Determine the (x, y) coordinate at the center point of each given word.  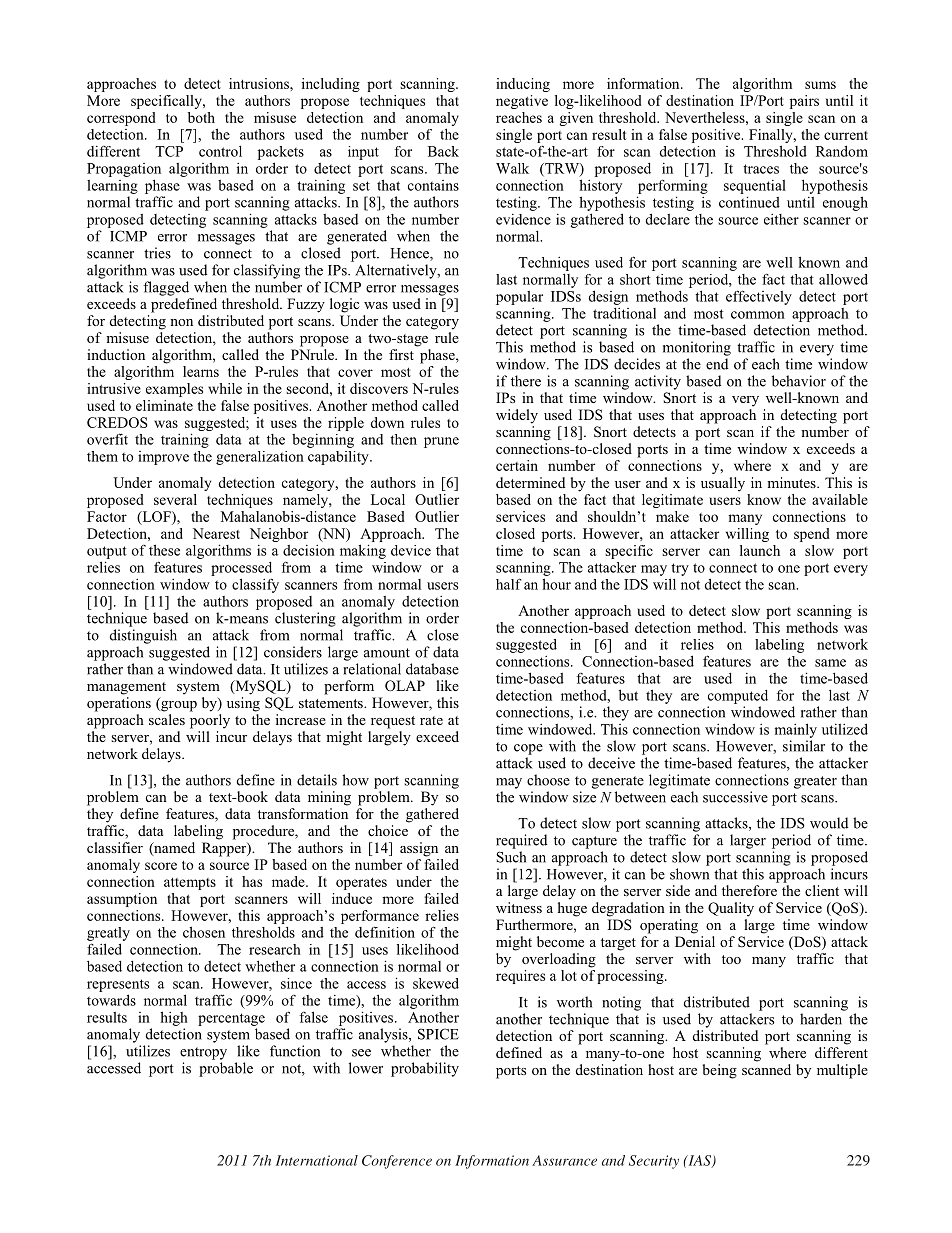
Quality (731, 909)
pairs (804, 102)
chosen (204, 932)
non (181, 322)
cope (528, 749)
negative (522, 102)
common (758, 315)
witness (519, 907)
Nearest (216, 533)
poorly (210, 721)
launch (760, 550)
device (411, 550)
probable (226, 1069)
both (201, 117)
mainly (795, 730)
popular (519, 298)
